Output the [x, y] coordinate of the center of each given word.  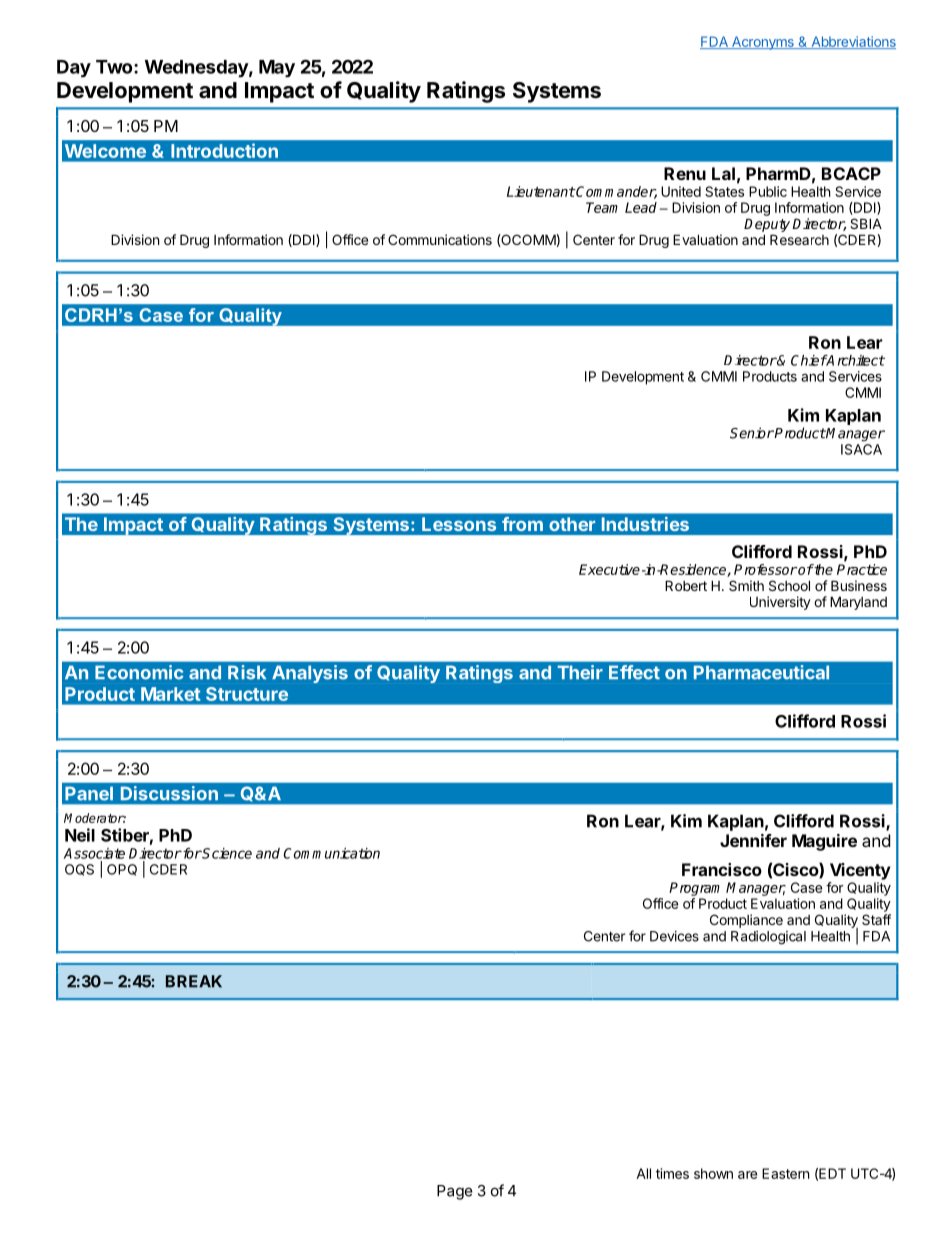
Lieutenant [541, 191]
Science [226, 853]
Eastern [785, 1173]
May [277, 68]
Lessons [459, 524]
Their [580, 672]
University [780, 603]
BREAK [194, 981]
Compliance [746, 921]
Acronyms [763, 43]
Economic [139, 672]
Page [455, 1192]
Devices [674, 936]
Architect [855, 360]
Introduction [224, 150]
